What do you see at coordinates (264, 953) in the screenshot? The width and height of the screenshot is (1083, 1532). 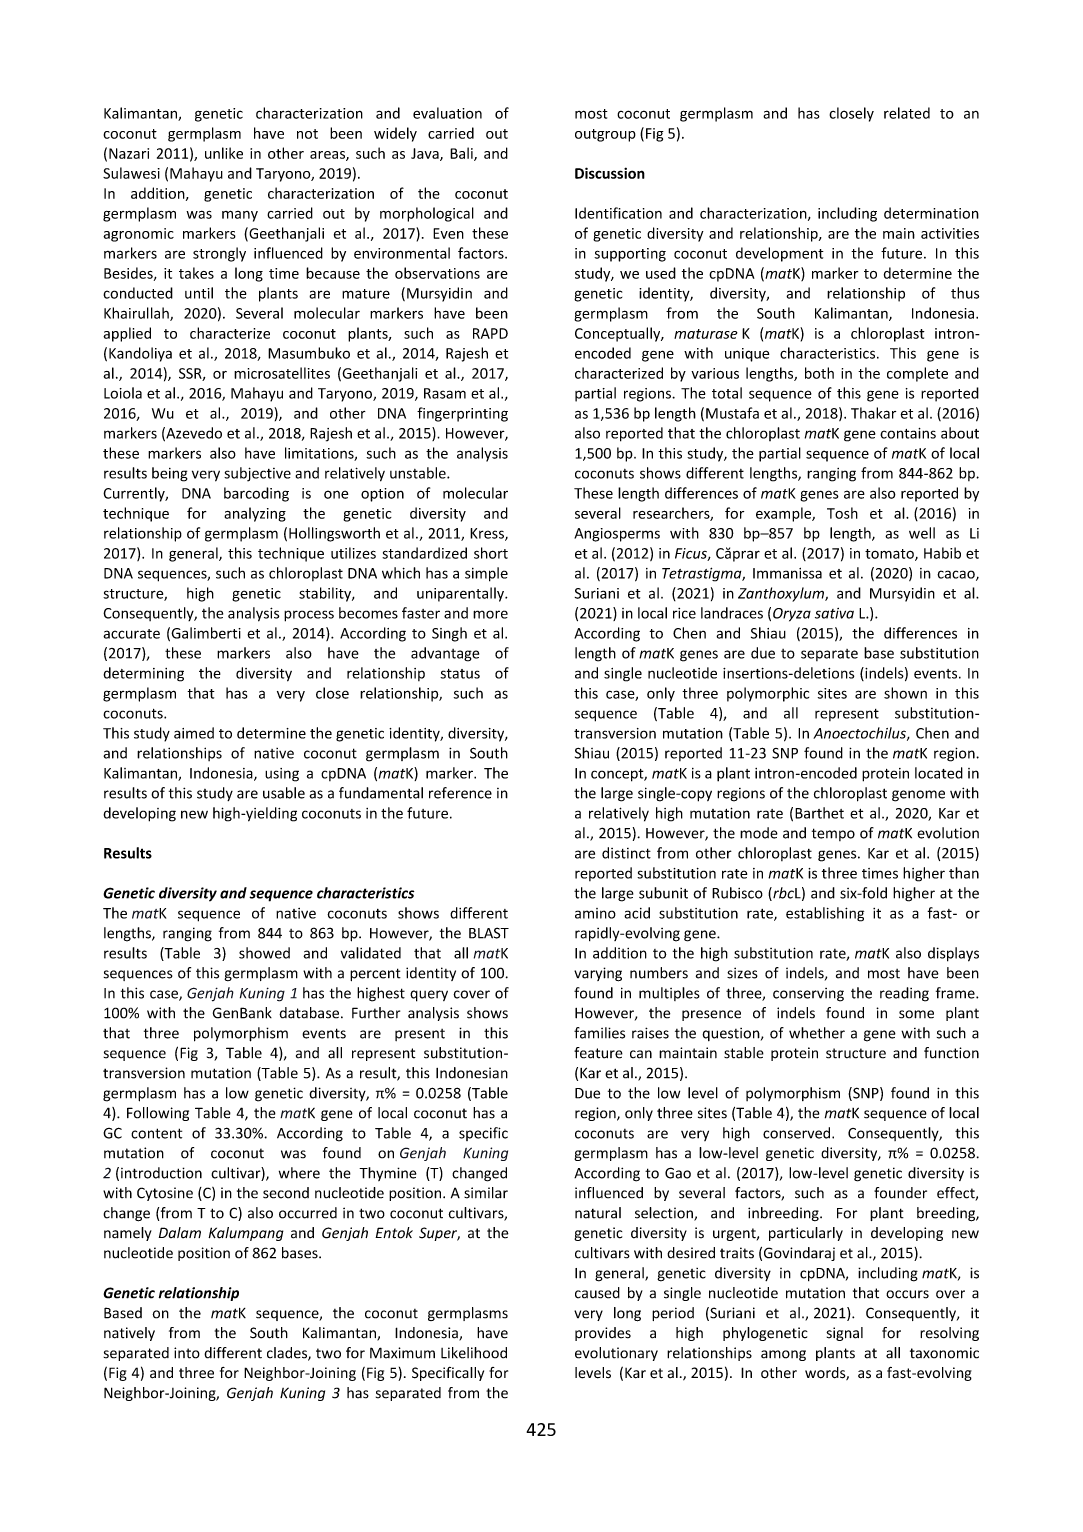 I see `showed` at bounding box center [264, 953].
